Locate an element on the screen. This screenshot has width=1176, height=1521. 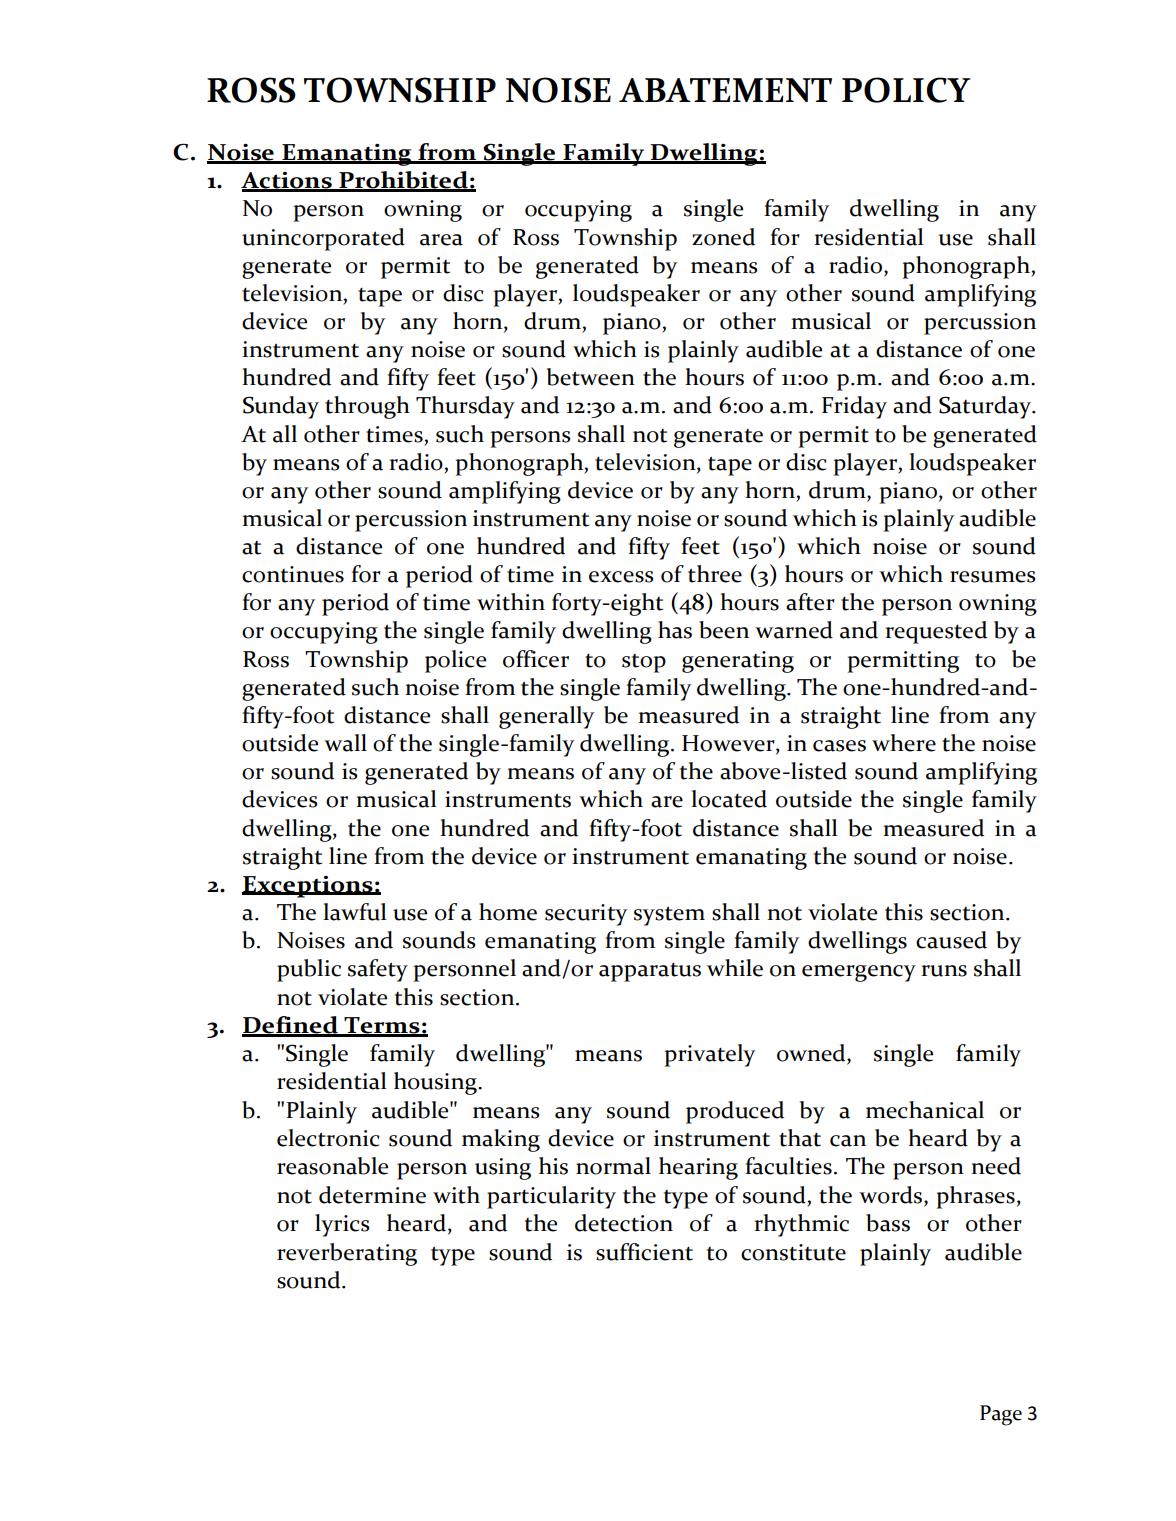
reverberating is located at coordinates (347, 1254).
